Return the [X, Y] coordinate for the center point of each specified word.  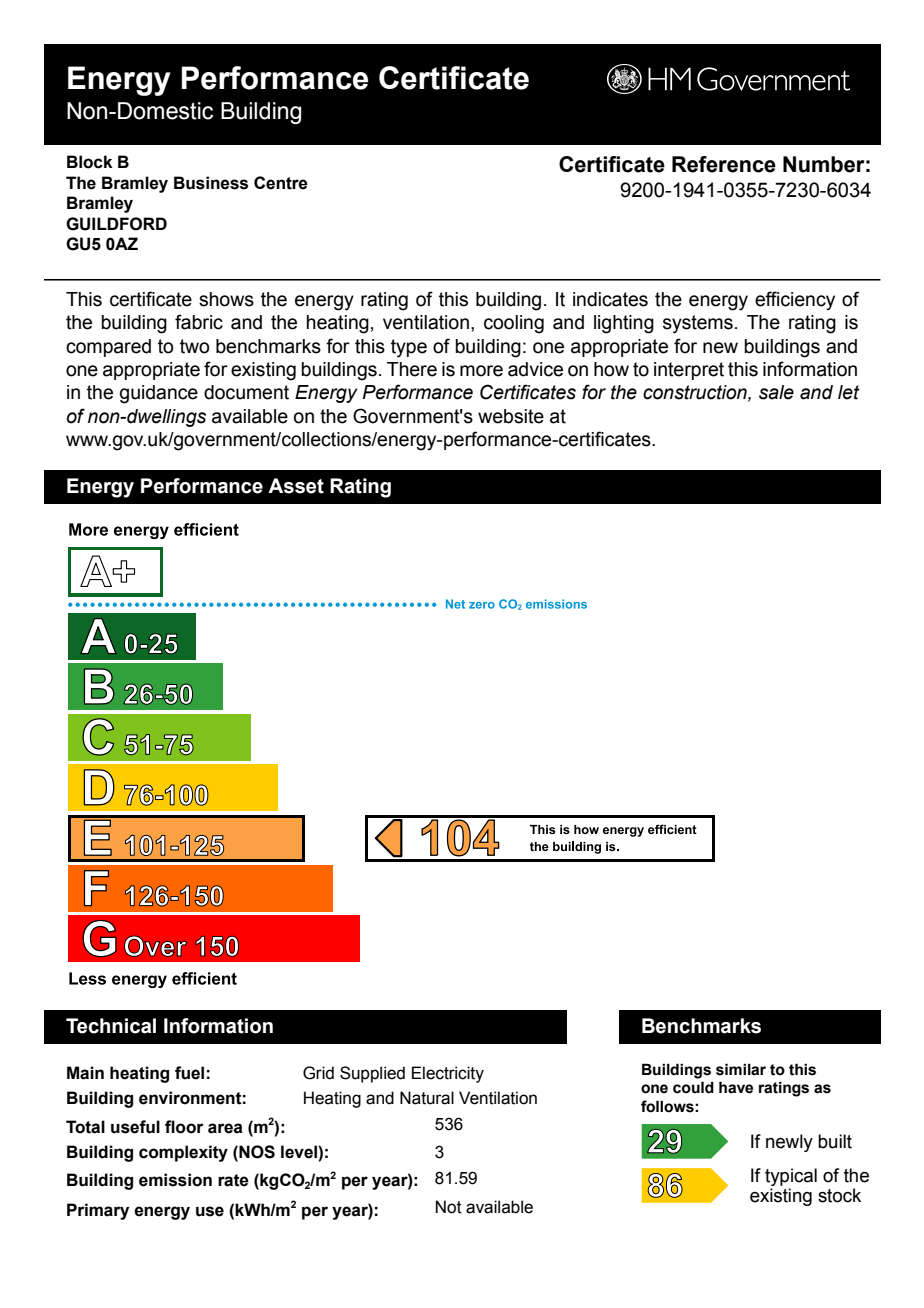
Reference [724, 164]
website [511, 416]
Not [449, 1207]
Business [211, 183]
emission [175, 1180]
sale [776, 392]
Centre [281, 183]
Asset [296, 486]
